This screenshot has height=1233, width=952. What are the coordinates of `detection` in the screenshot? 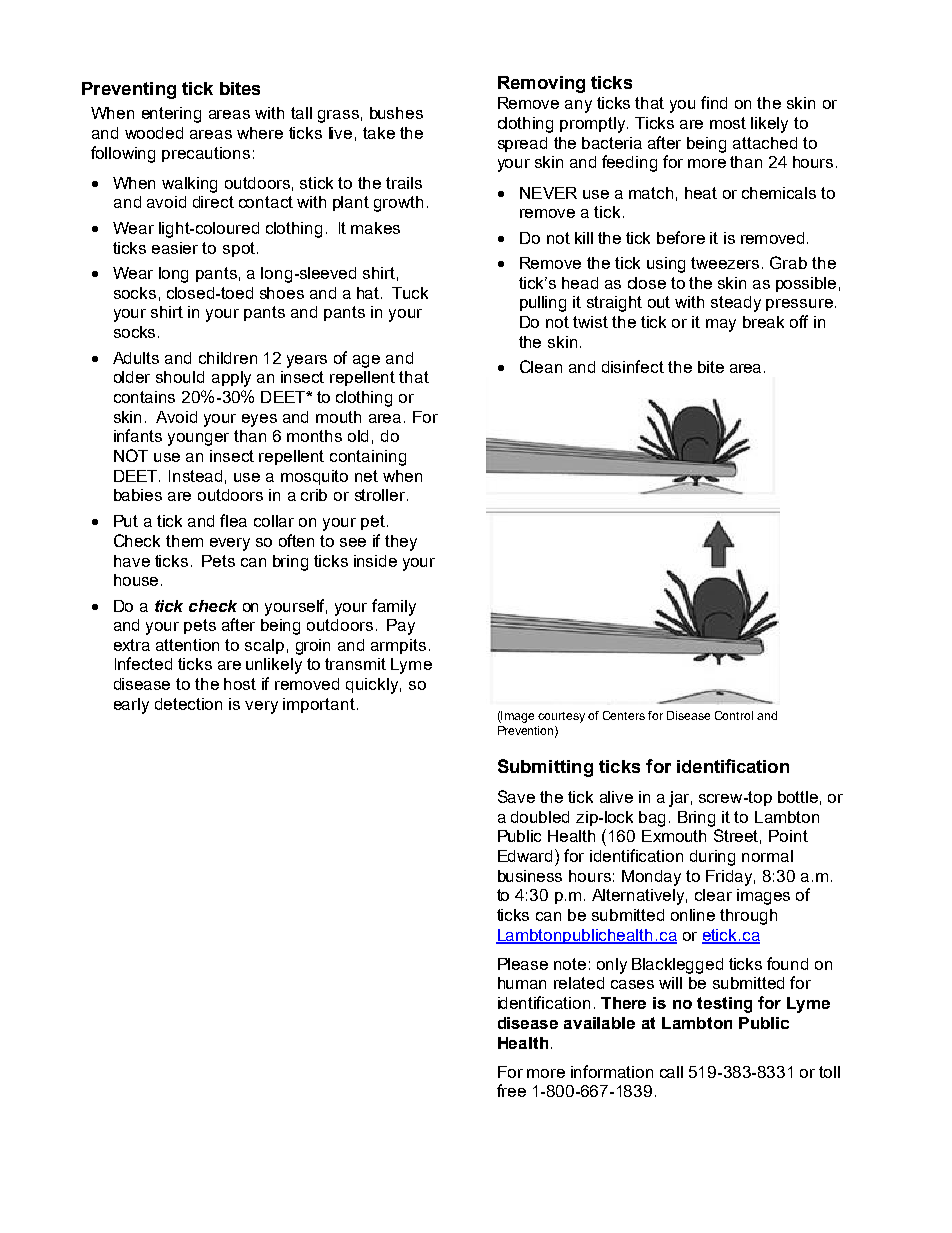 It's located at (188, 704).
